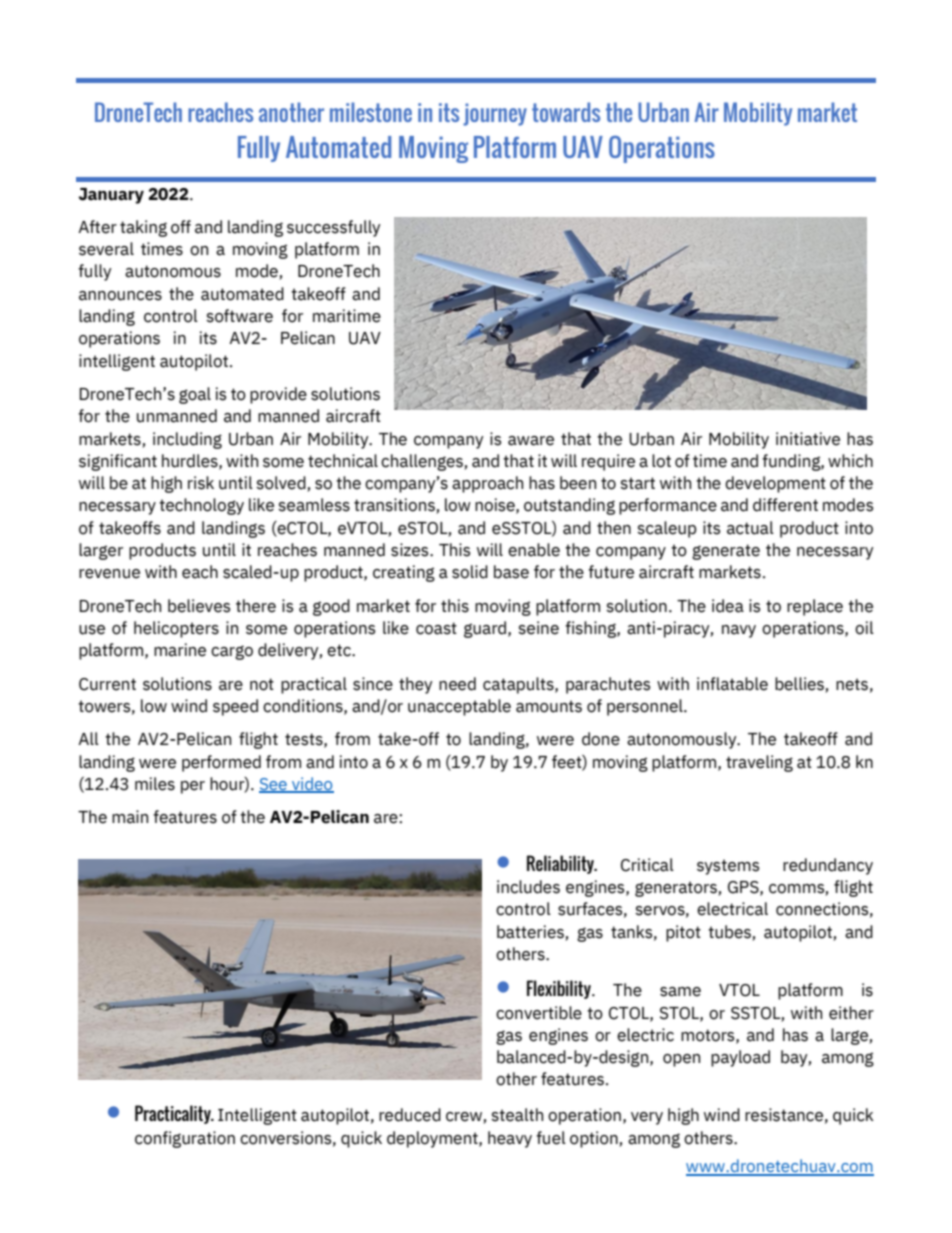 This screenshot has width=952, height=1233. I want to click on helicopters, so click(176, 629).
